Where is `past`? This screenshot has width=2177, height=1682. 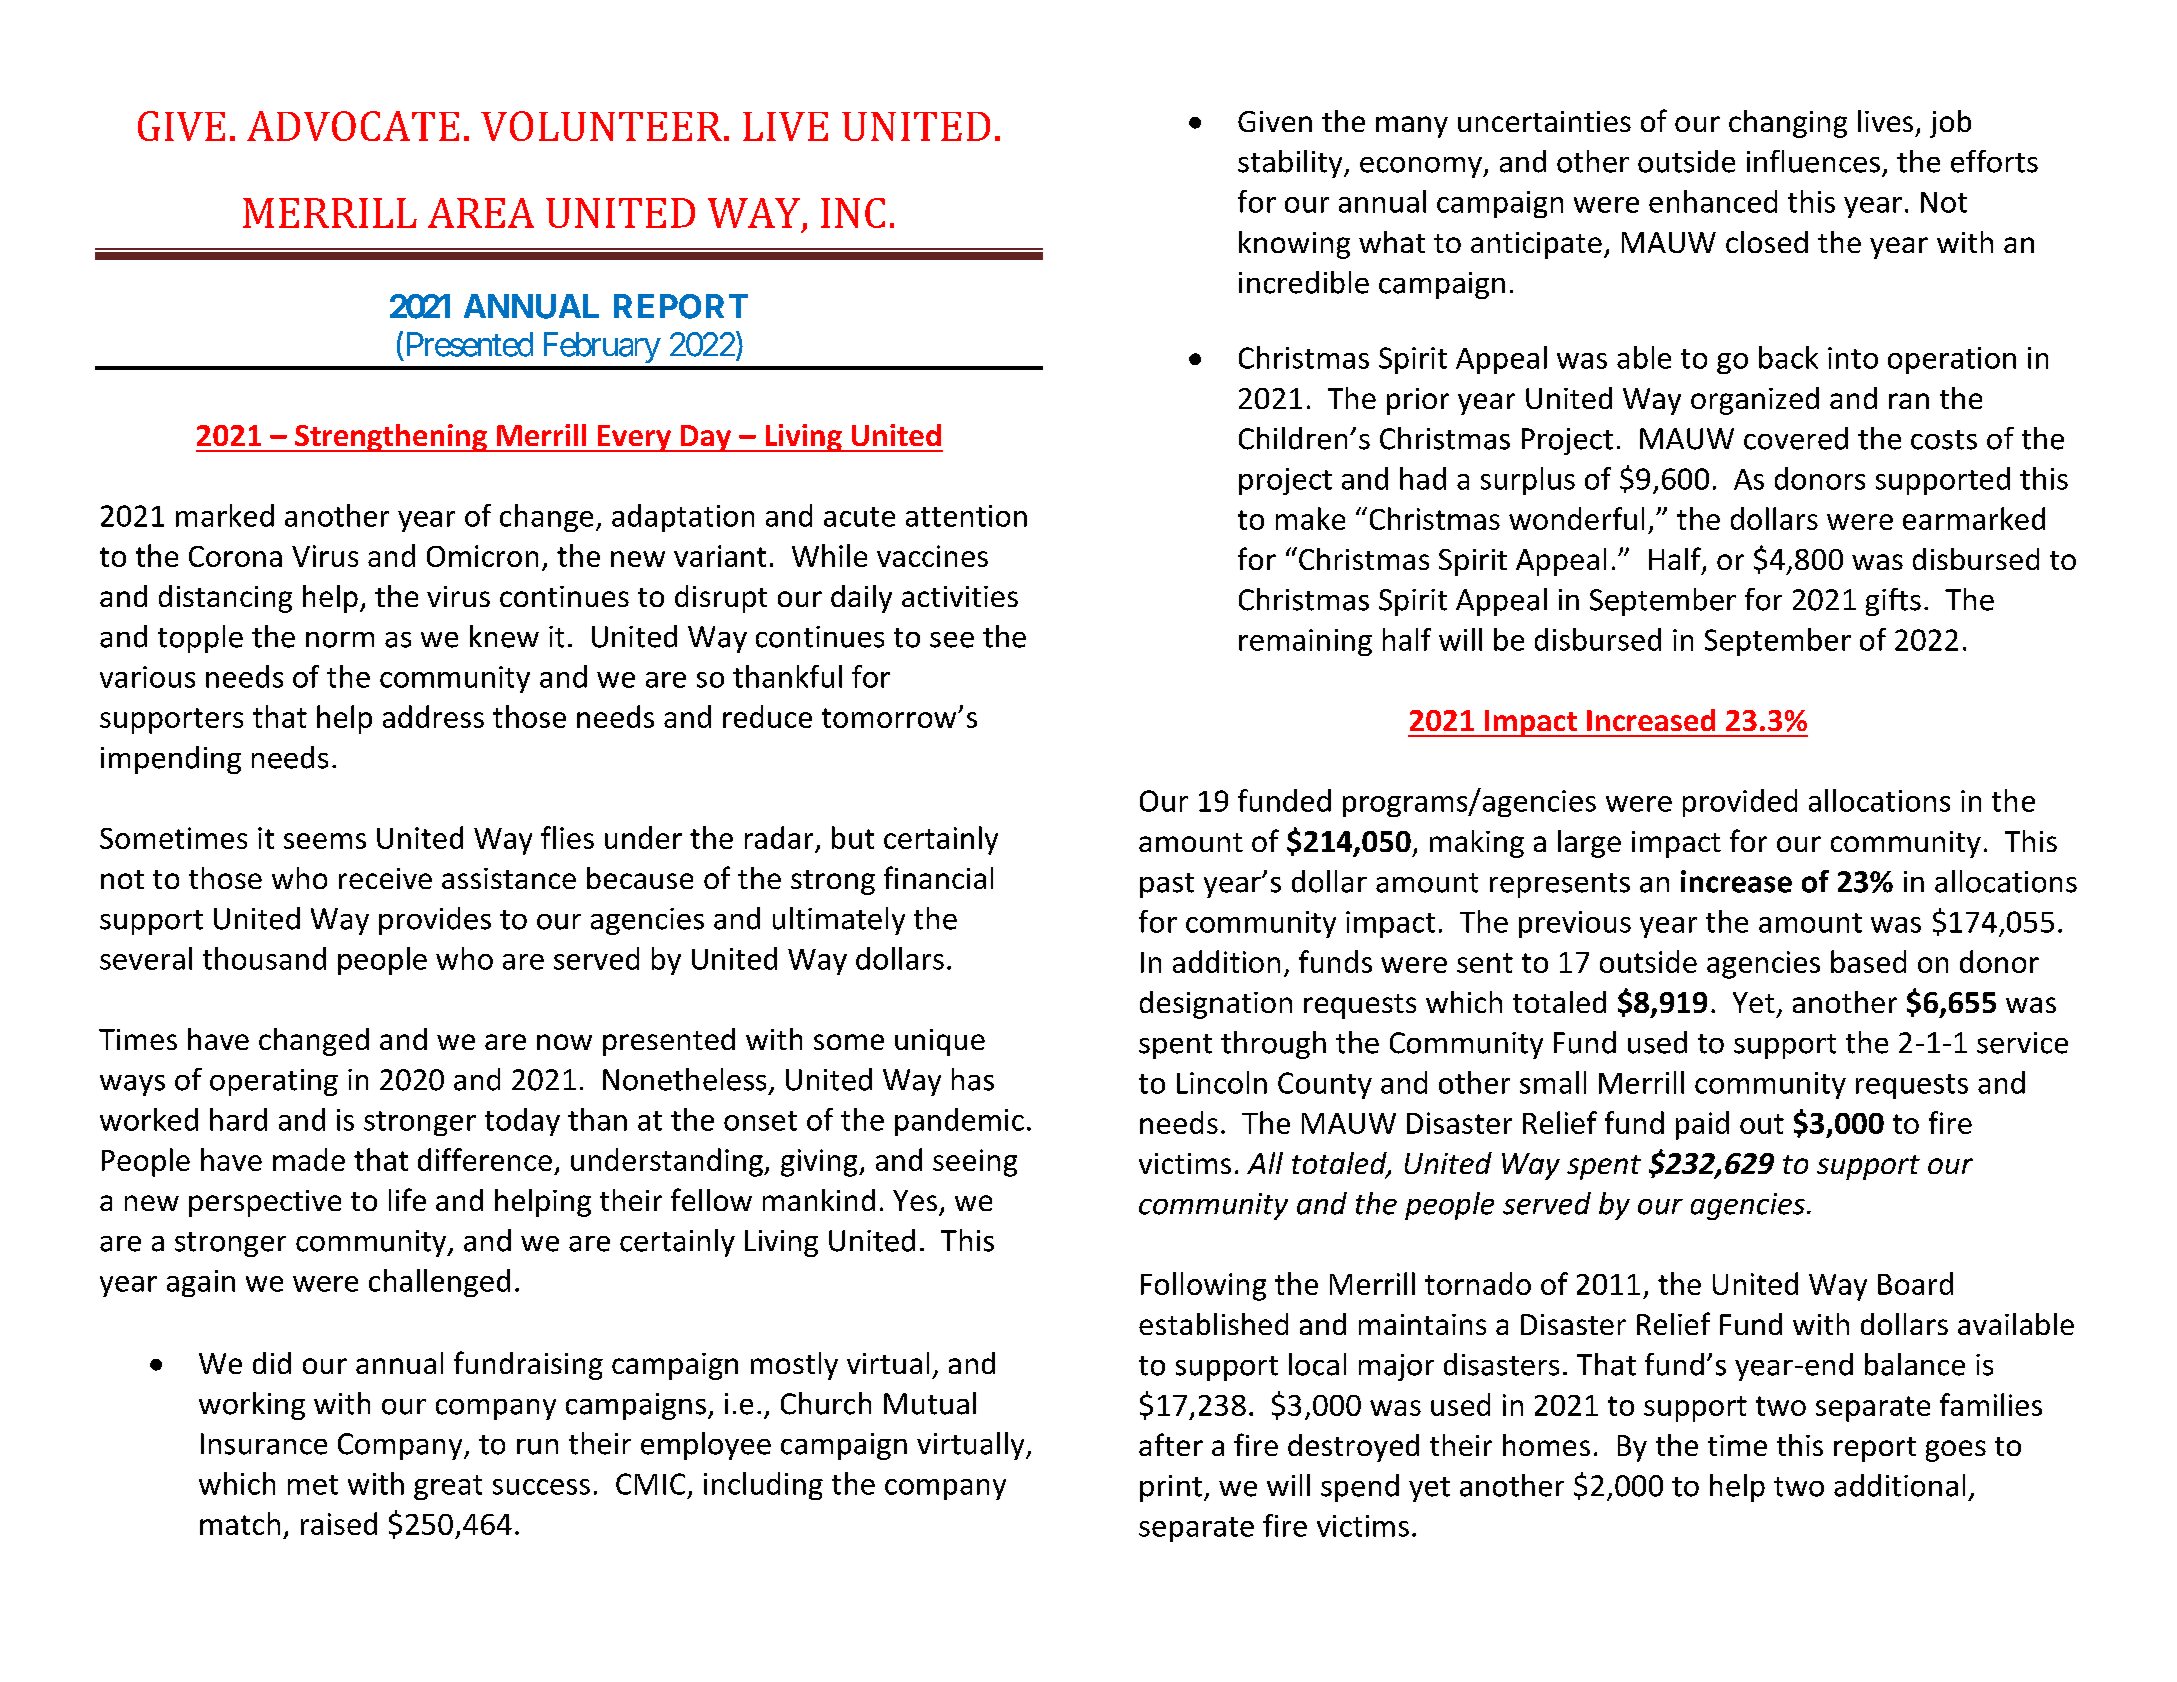
past is located at coordinates (1167, 885).
